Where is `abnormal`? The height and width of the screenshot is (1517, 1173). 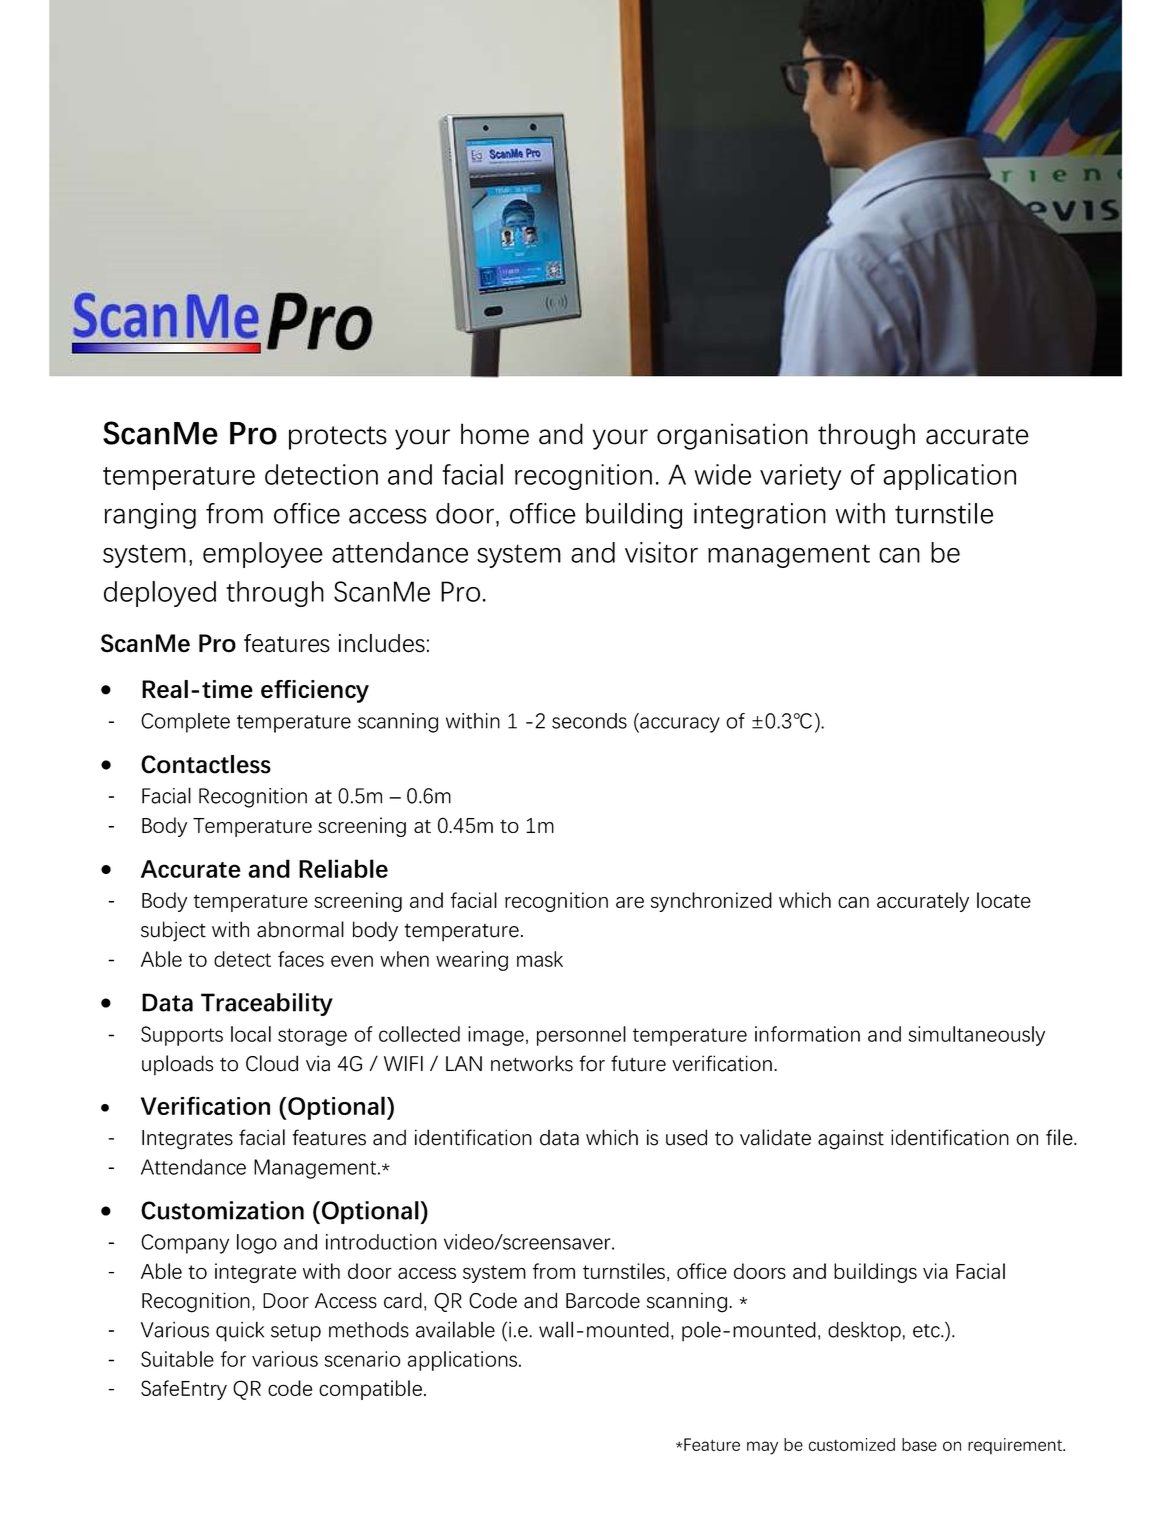 abnormal is located at coordinates (300, 929).
